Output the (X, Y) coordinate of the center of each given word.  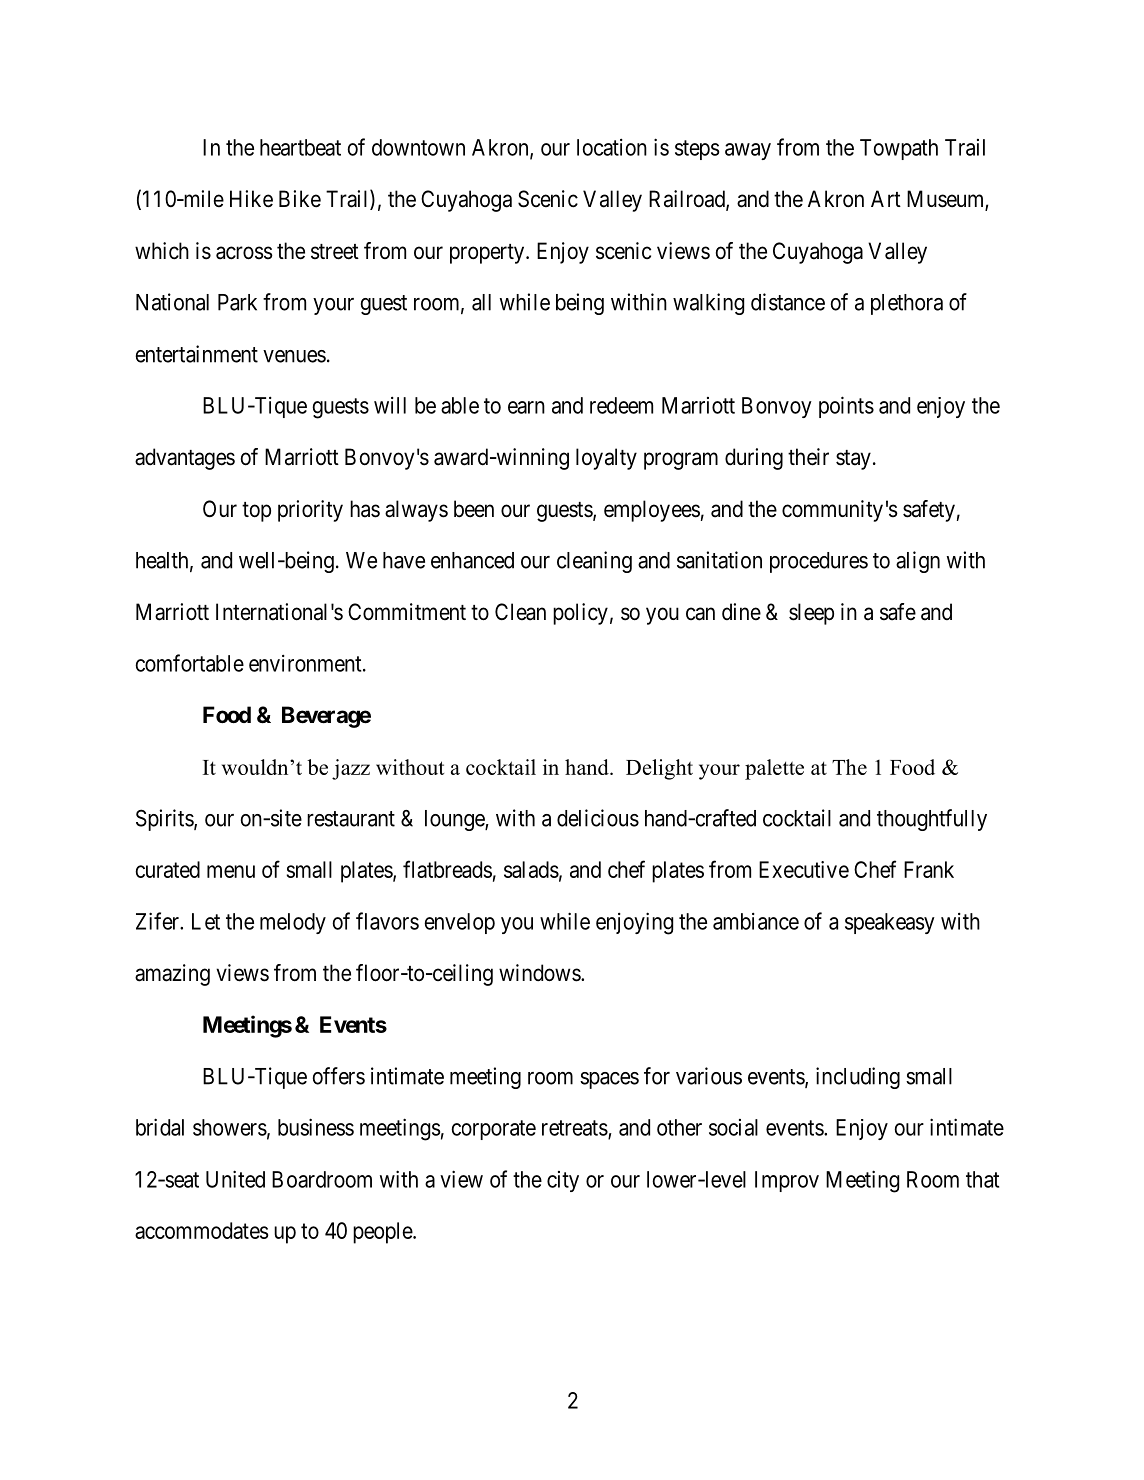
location (612, 147)
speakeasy (890, 923)
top (256, 512)
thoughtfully (932, 820)
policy (580, 614)
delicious (598, 818)
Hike (251, 199)
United (235, 1179)
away (748, 151)
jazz (351, 769)
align (918, 562)
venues (294, 356)
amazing (172, 975)
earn (526, 407)
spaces (609, 1080)
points (846, 407)
